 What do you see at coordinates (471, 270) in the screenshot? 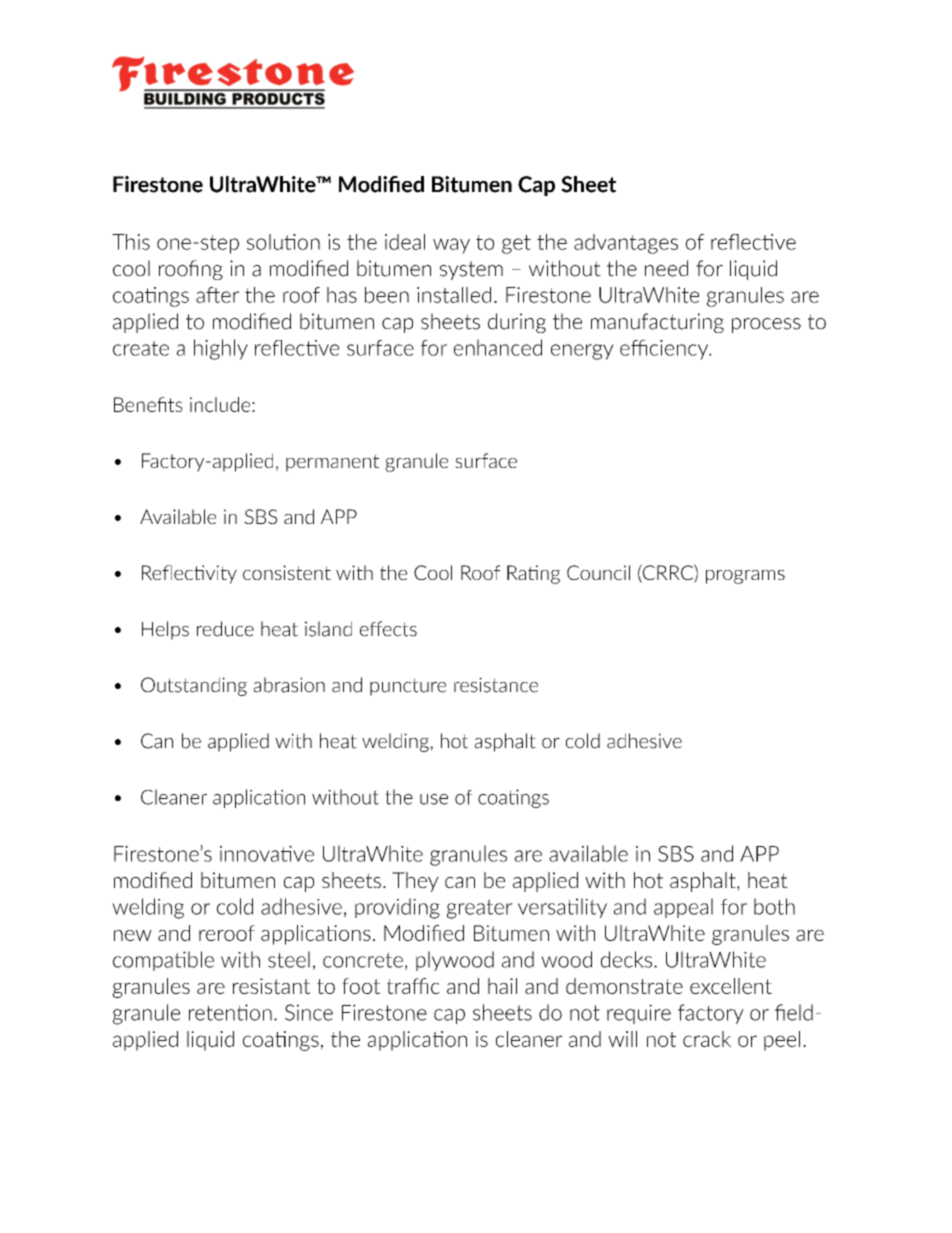
I see `system` at bounding box center [471, 270].
